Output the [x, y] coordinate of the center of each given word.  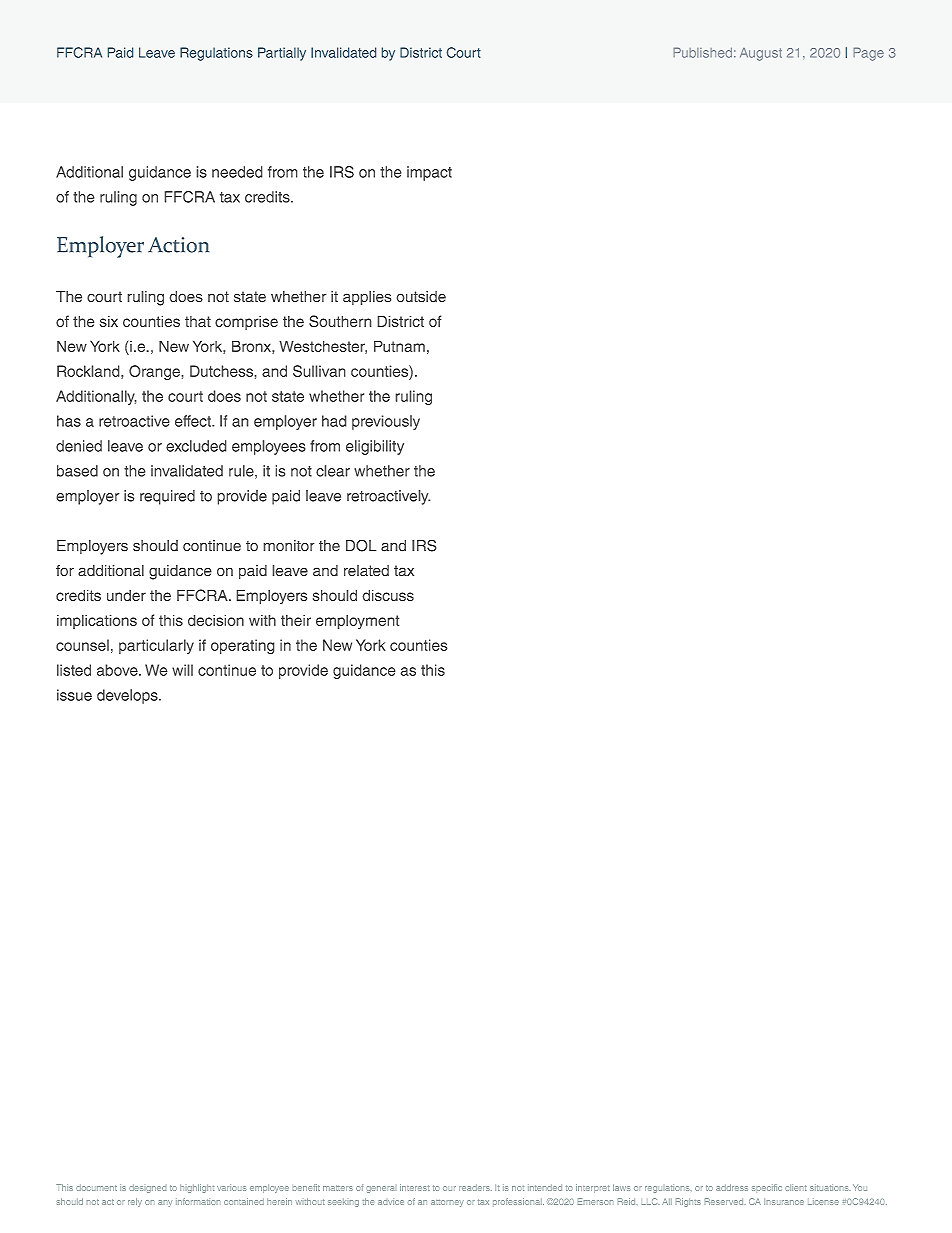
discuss [388, 595]
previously [386, 422]
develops [128, 696]
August [761, 54]
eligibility [375, 447]
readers [475, 1187]
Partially [282, 54]
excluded [196, 446]
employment [357, 622]
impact [429, 173]
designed [147, 1188]
